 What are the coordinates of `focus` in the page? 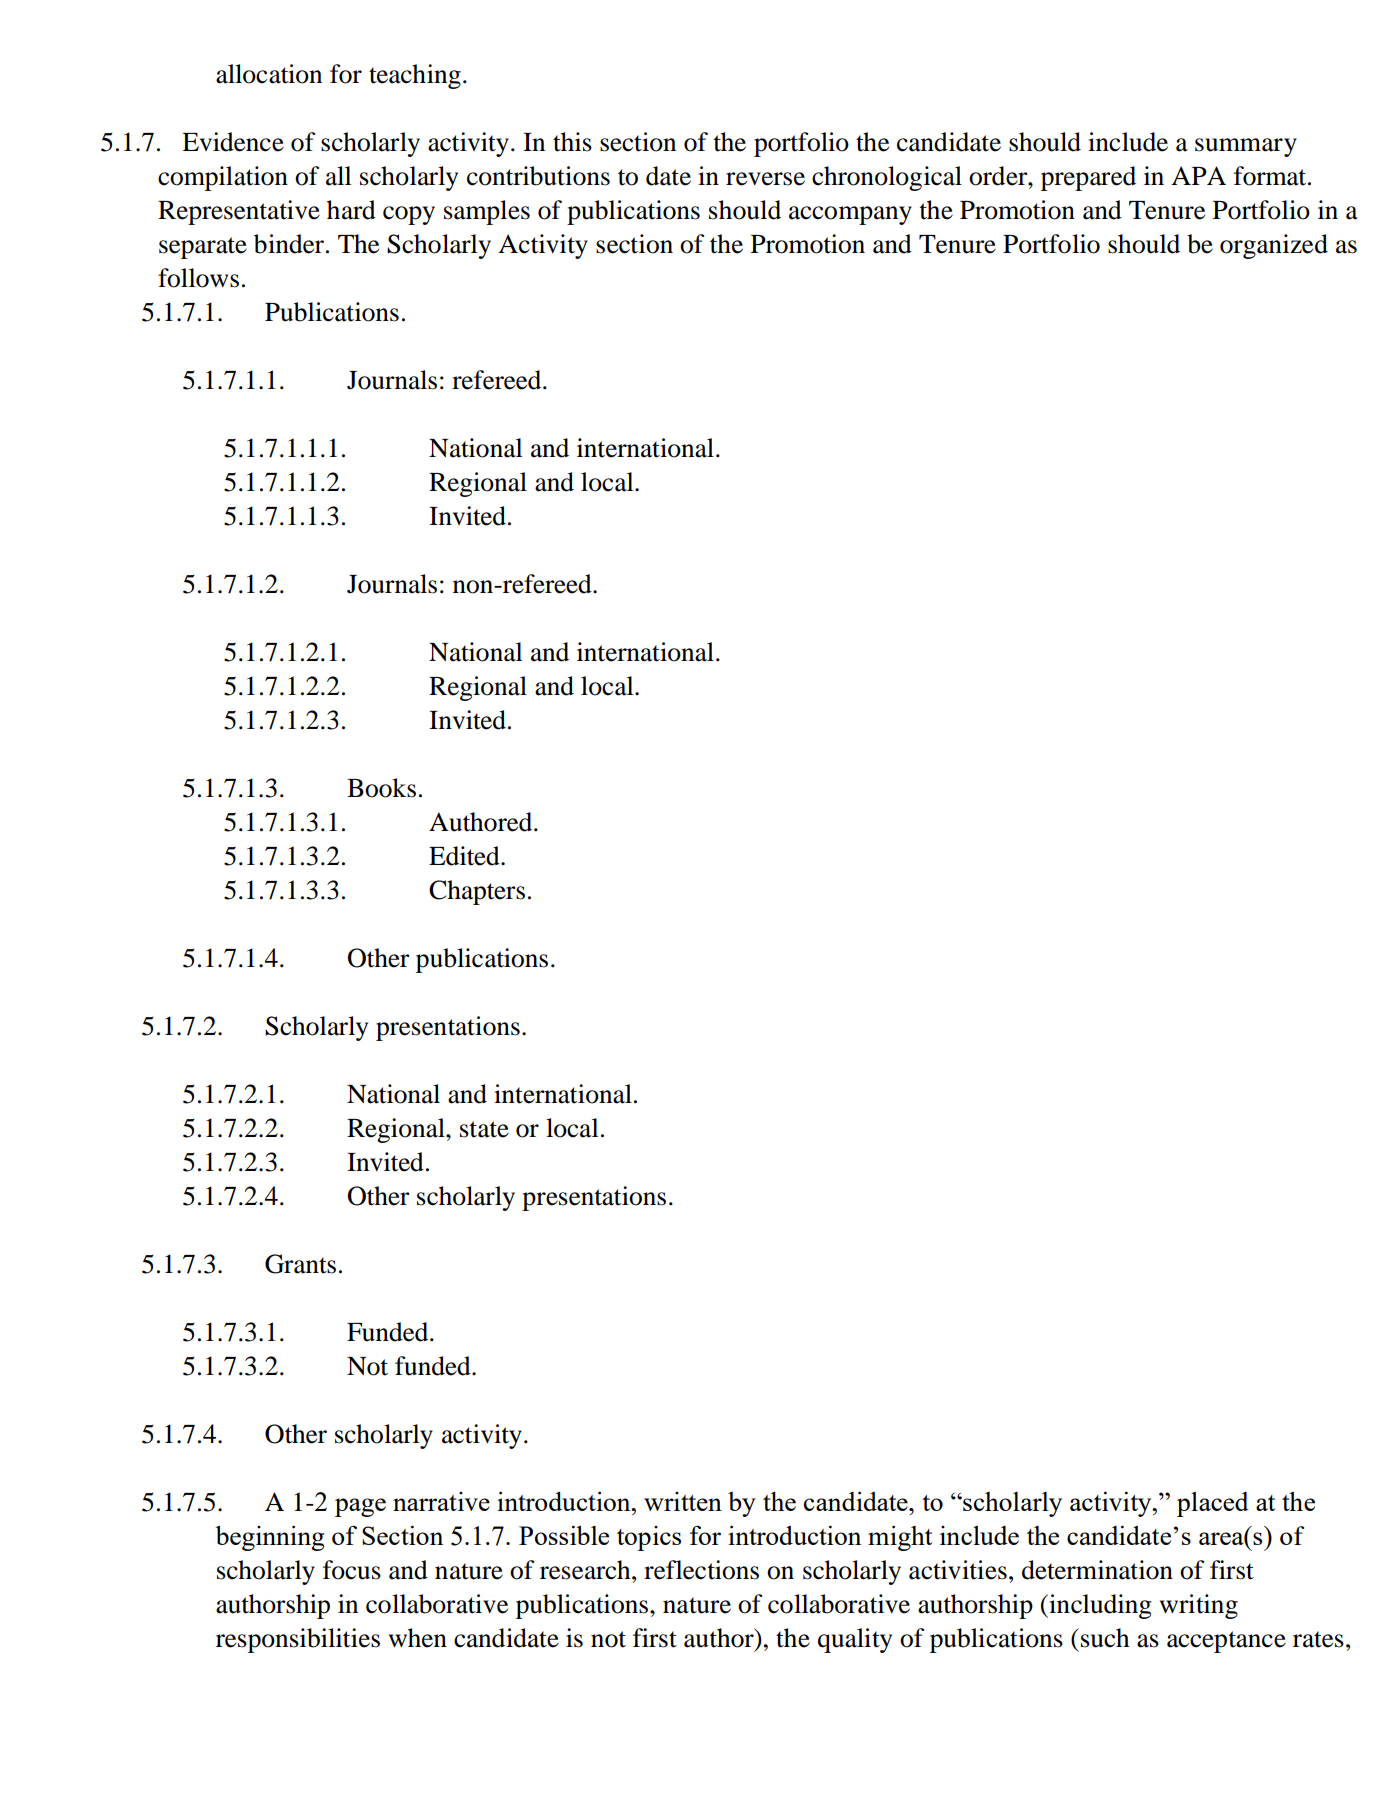 It's located at (352, 1570).
